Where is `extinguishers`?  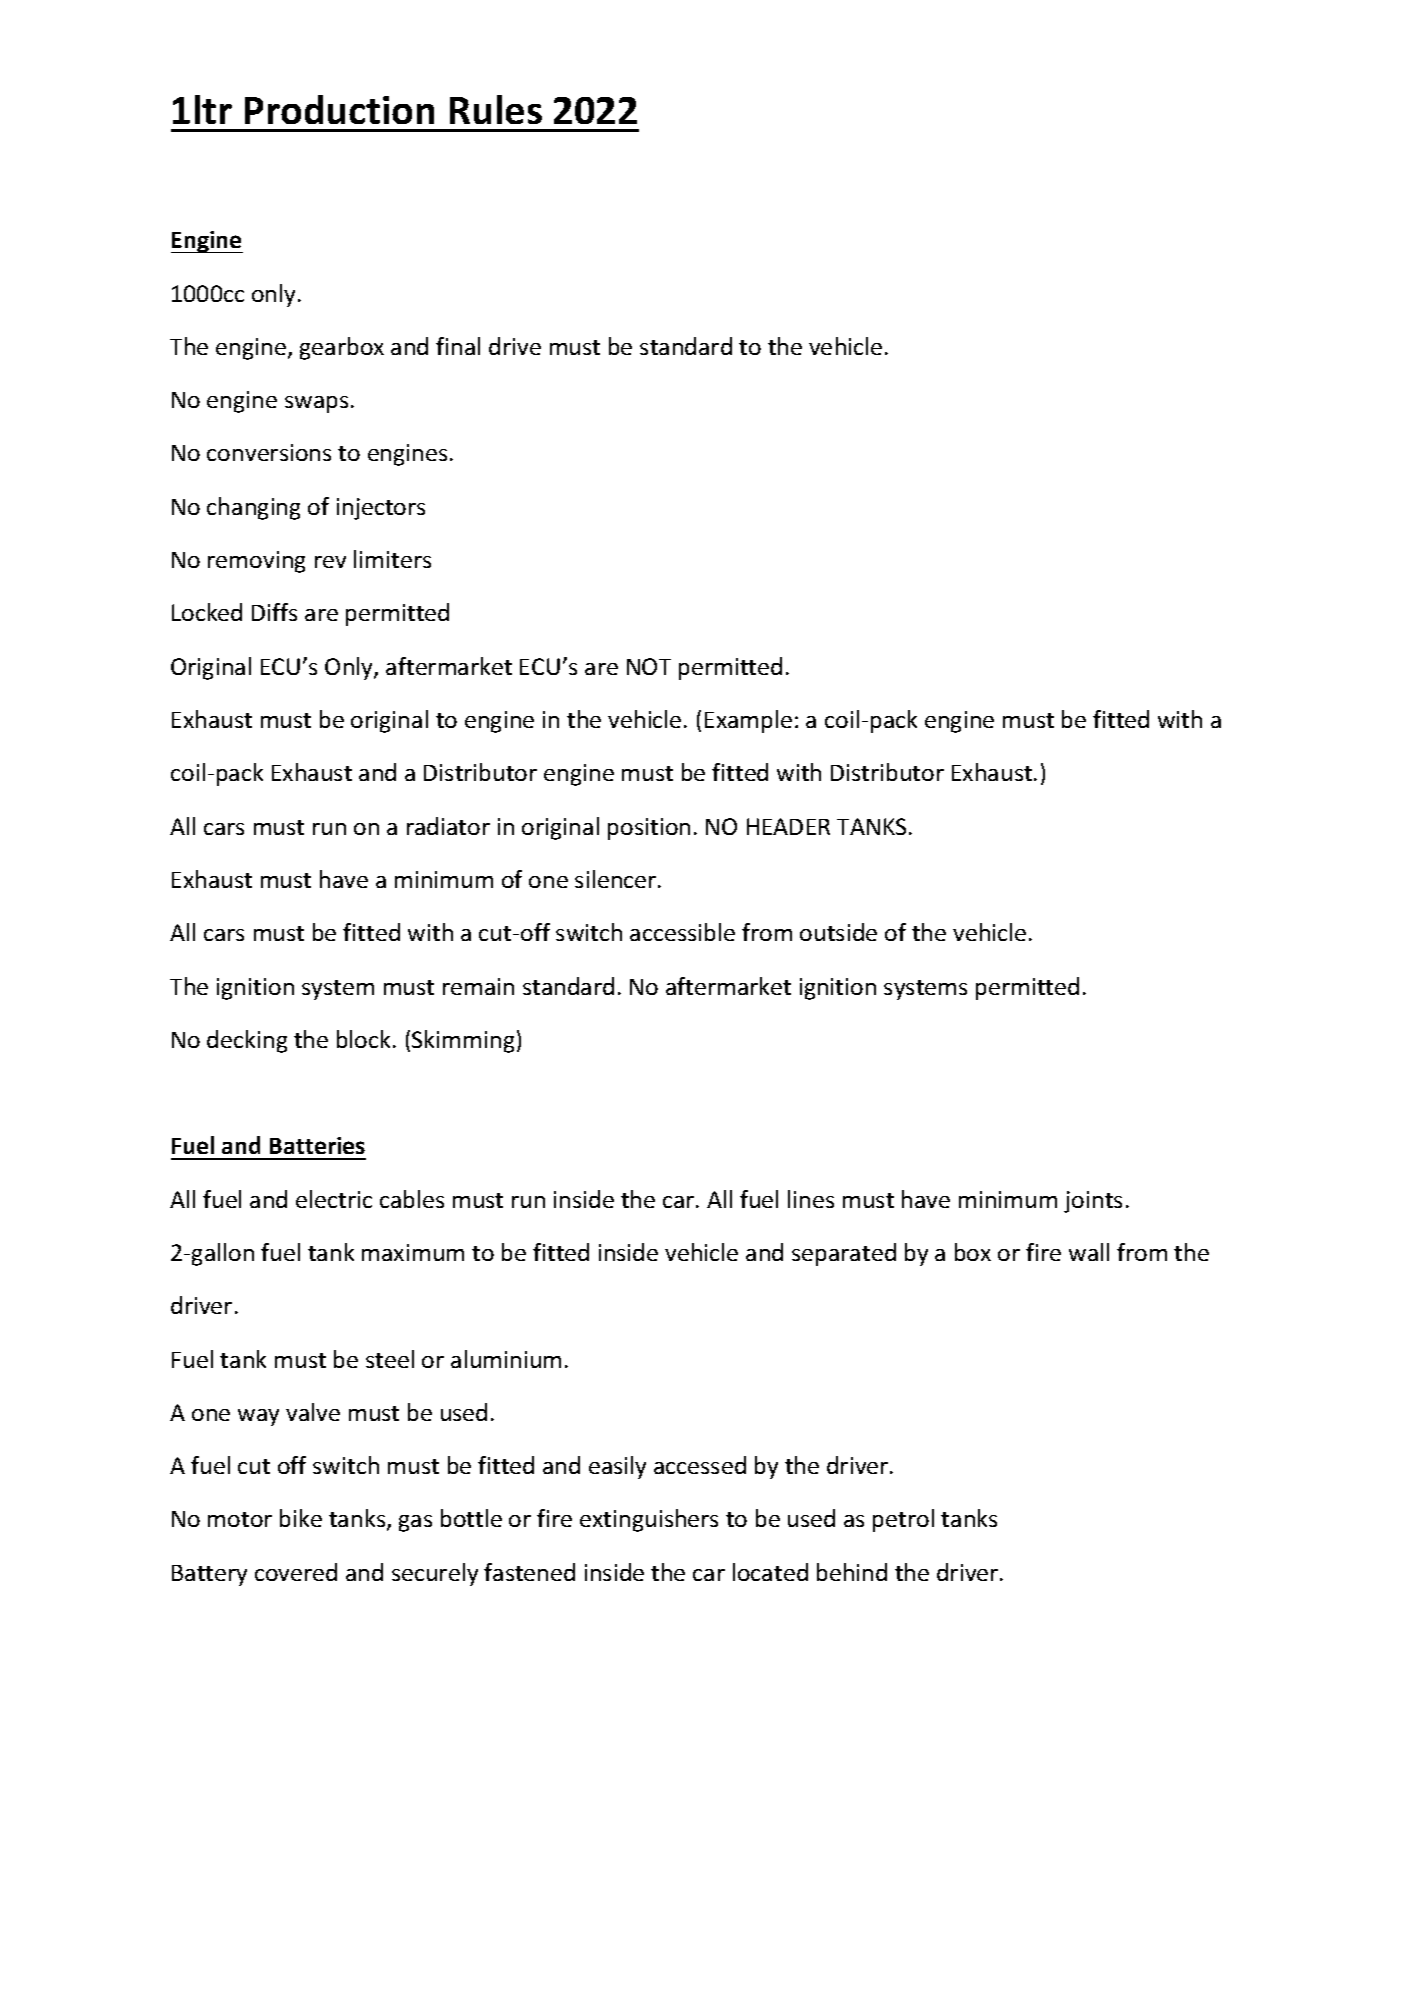
extinguishers is located at coordinates (649, 1520).
